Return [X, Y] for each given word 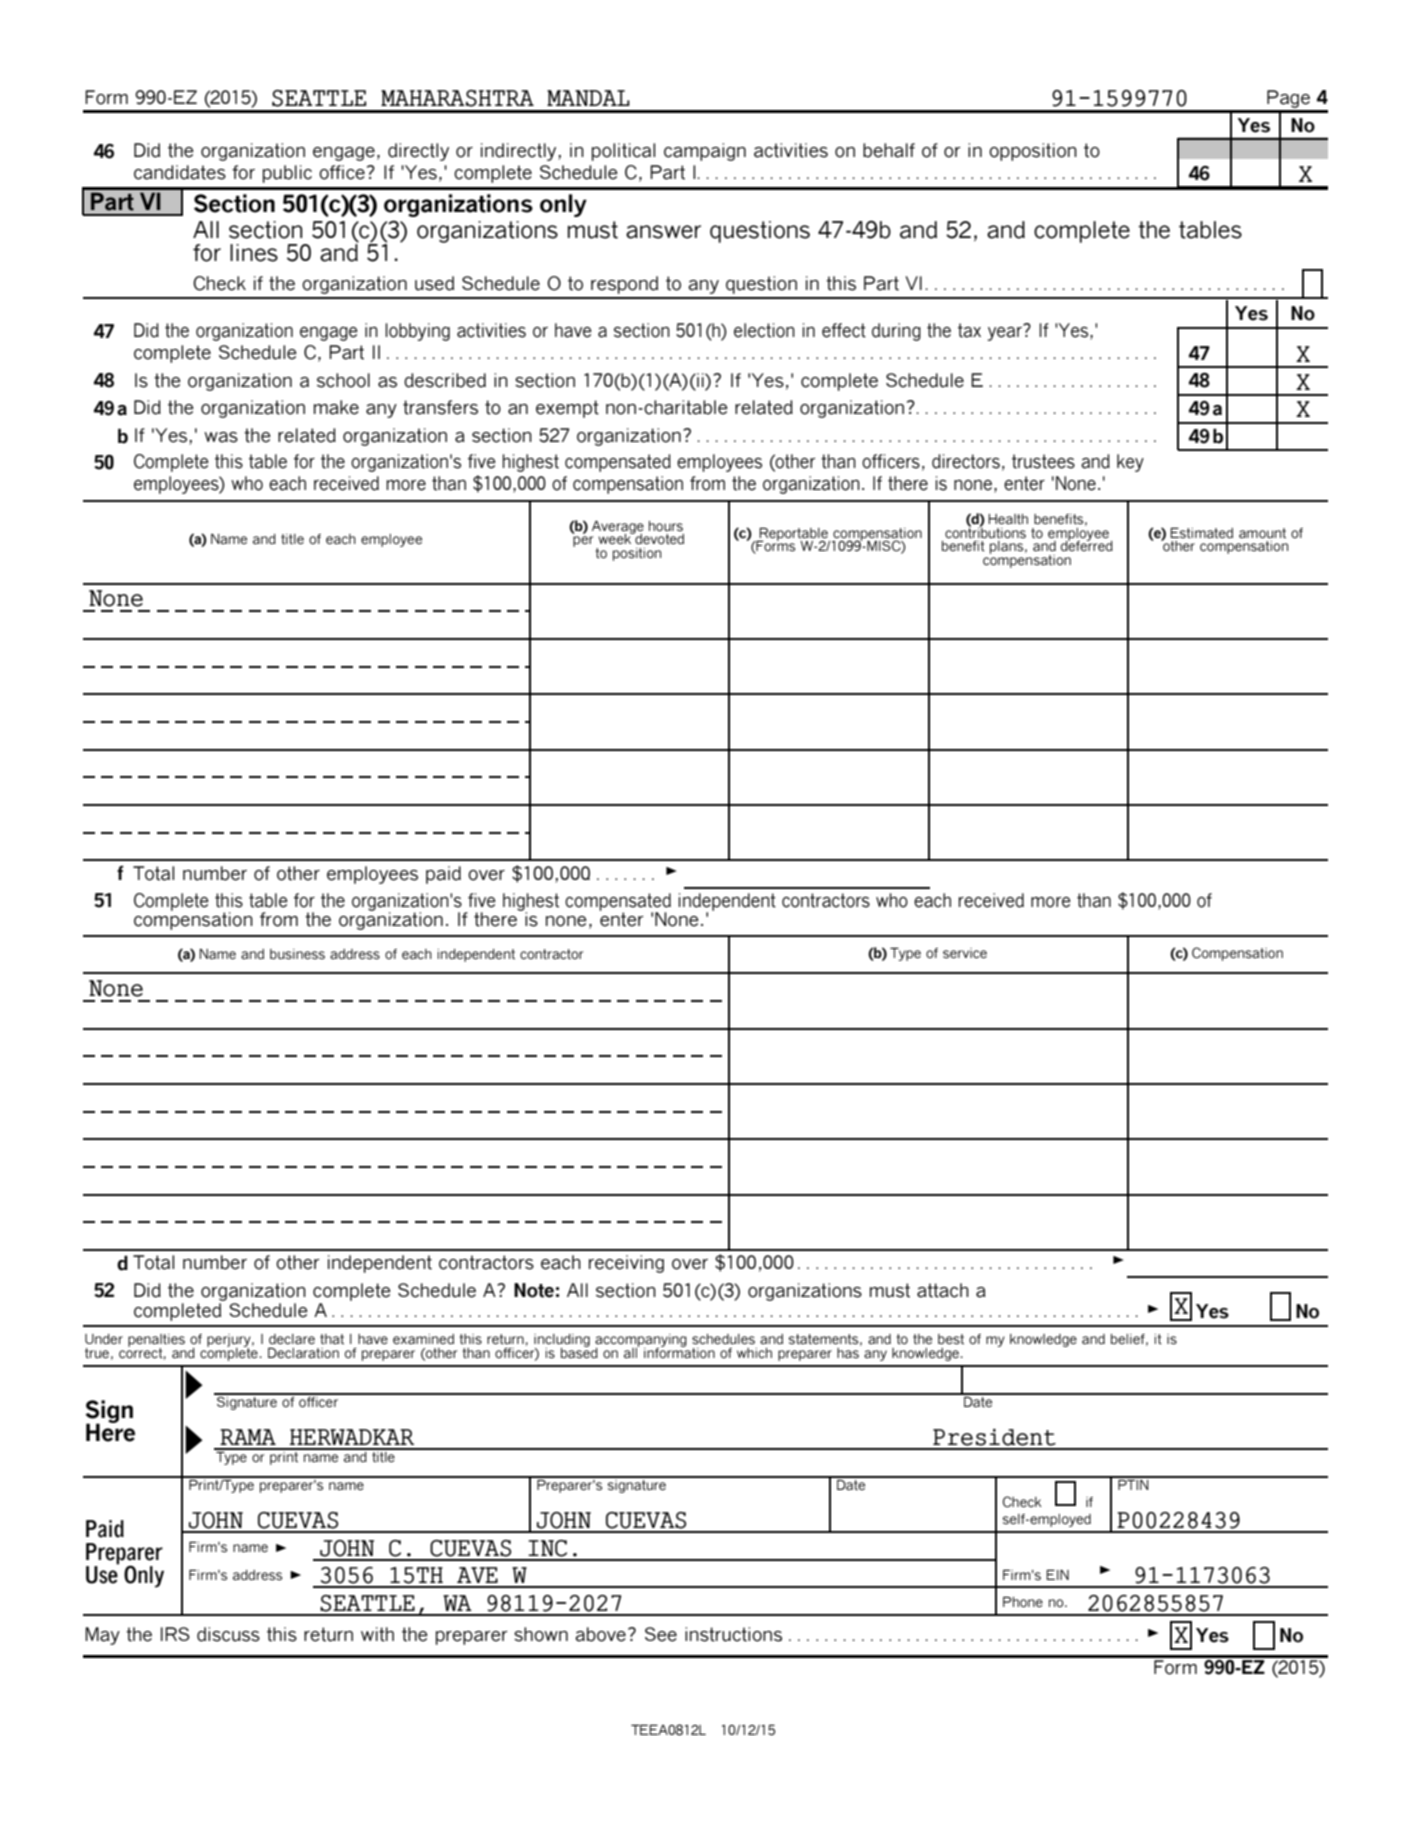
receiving [626, 1264]
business [297, 954]
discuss [228, 1634]
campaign [705, 152]
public [287, 174]
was [221, 437]
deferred [1087, 545]
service [965, 953]
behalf [889, 150]
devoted [658, 538]
